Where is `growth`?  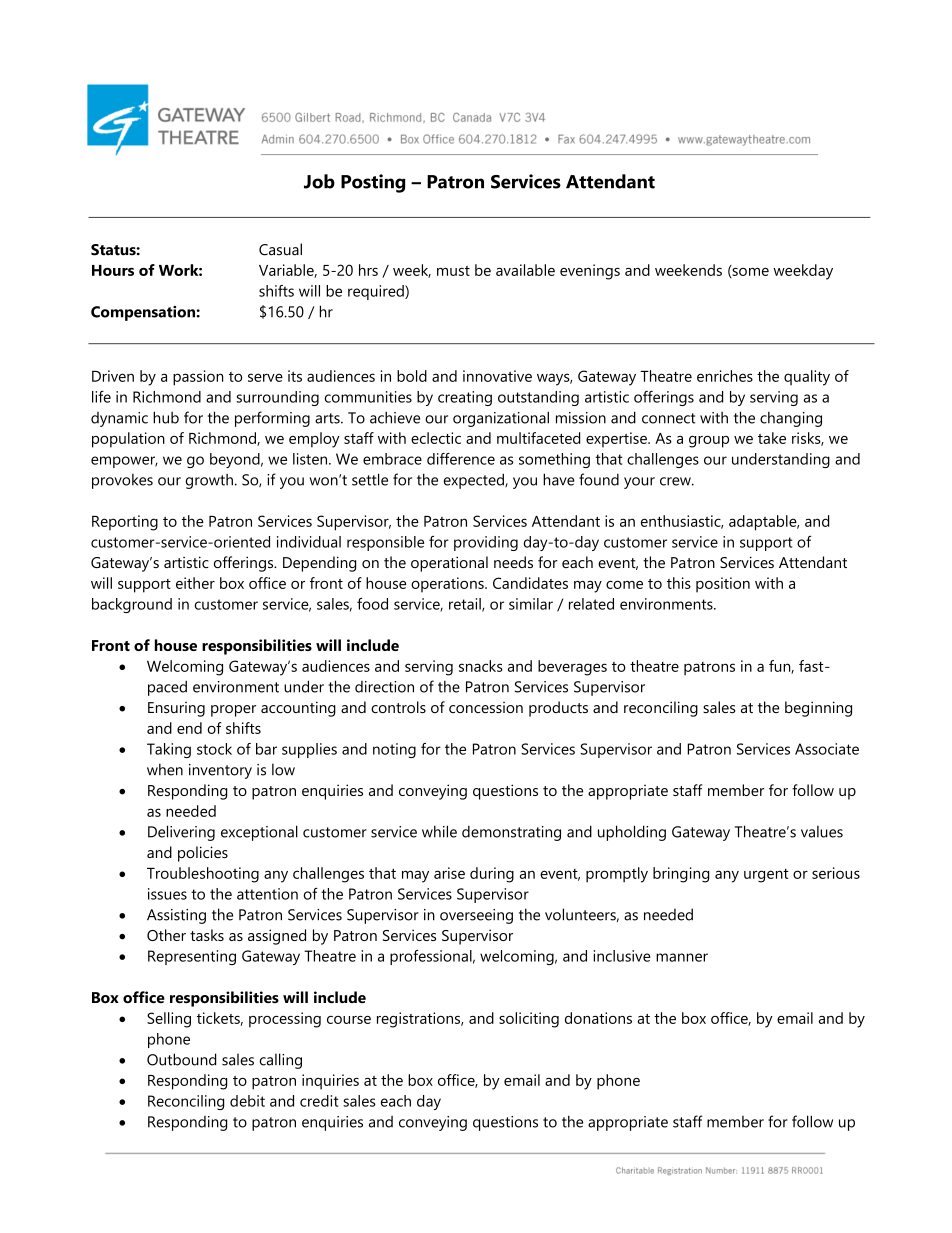 growth is located at coordinates (209, 481).
